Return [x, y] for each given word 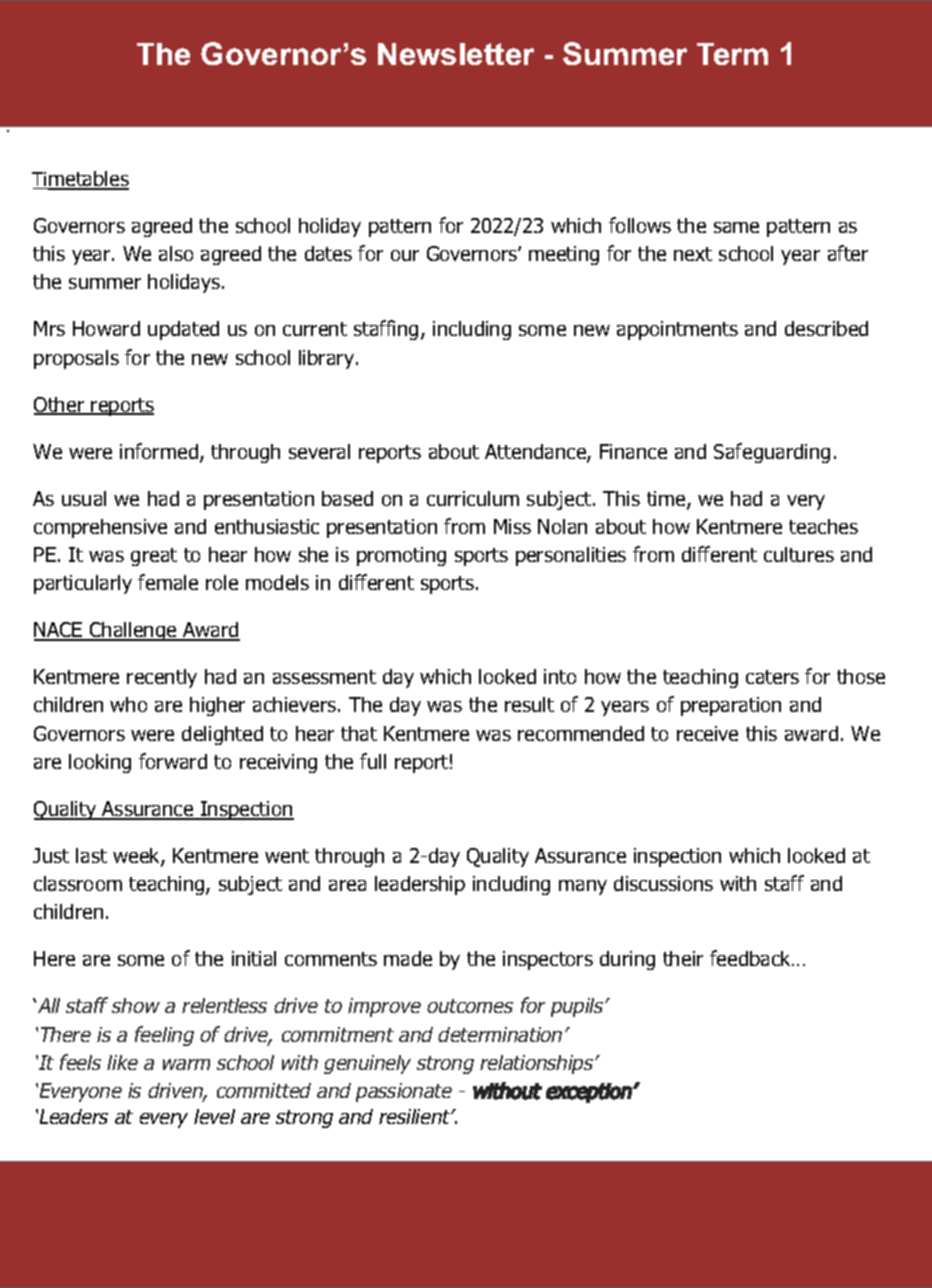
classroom [78, 883]
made [408, 958]
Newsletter [456, 54]
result [529, 704]
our [405, 255]
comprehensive [100, 528]
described [826, 328]
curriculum [473, 498]
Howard [106, 328]
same [736, 227]
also [176, 253]
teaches [823, 526]
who [128, 704]
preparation [731, 706]
